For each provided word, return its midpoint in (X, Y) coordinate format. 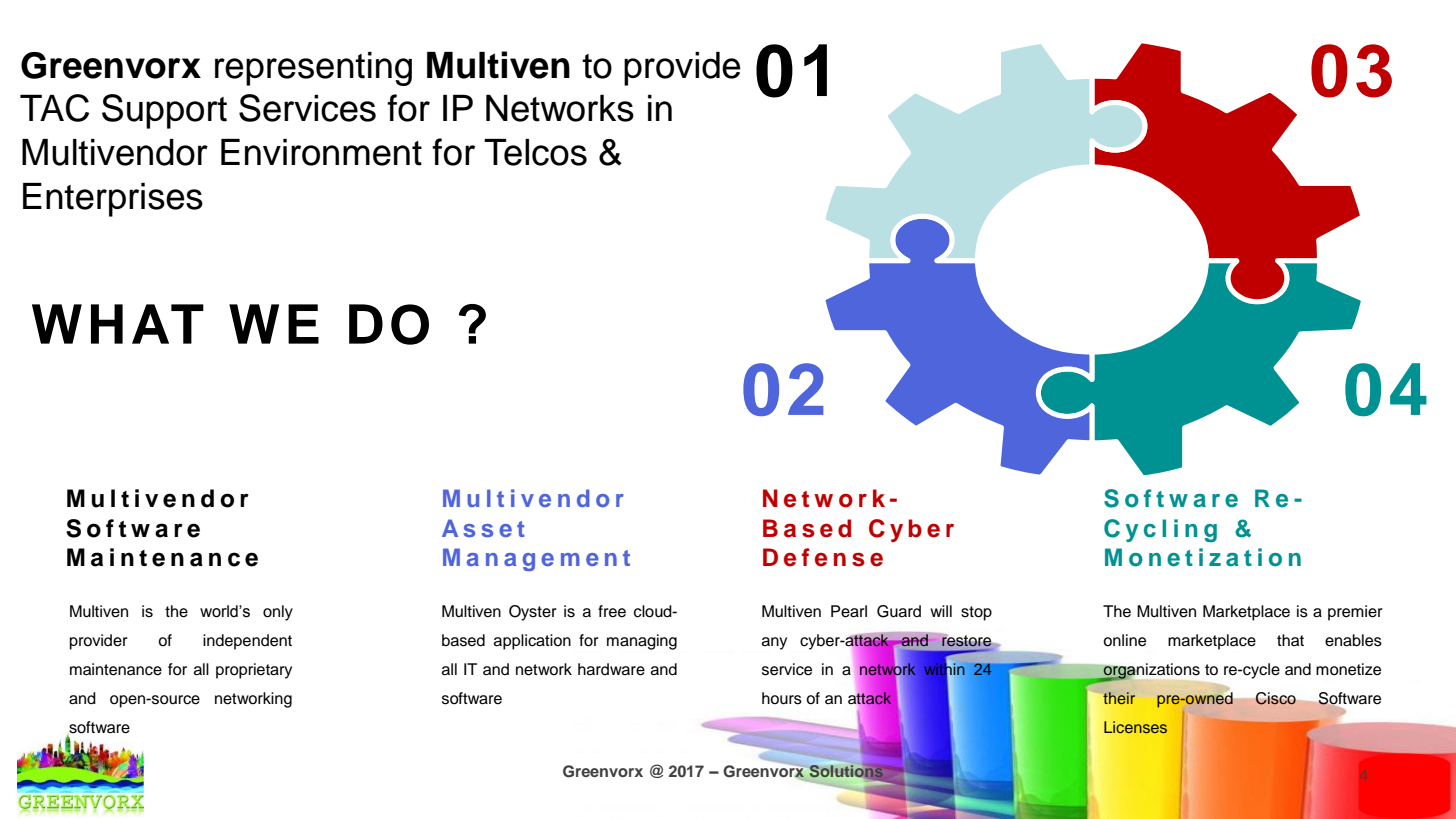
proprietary (254, 671)
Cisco (1276, 698)
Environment (321, 152)
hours (782, 698)
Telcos (535, 152)
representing (313, 69)
